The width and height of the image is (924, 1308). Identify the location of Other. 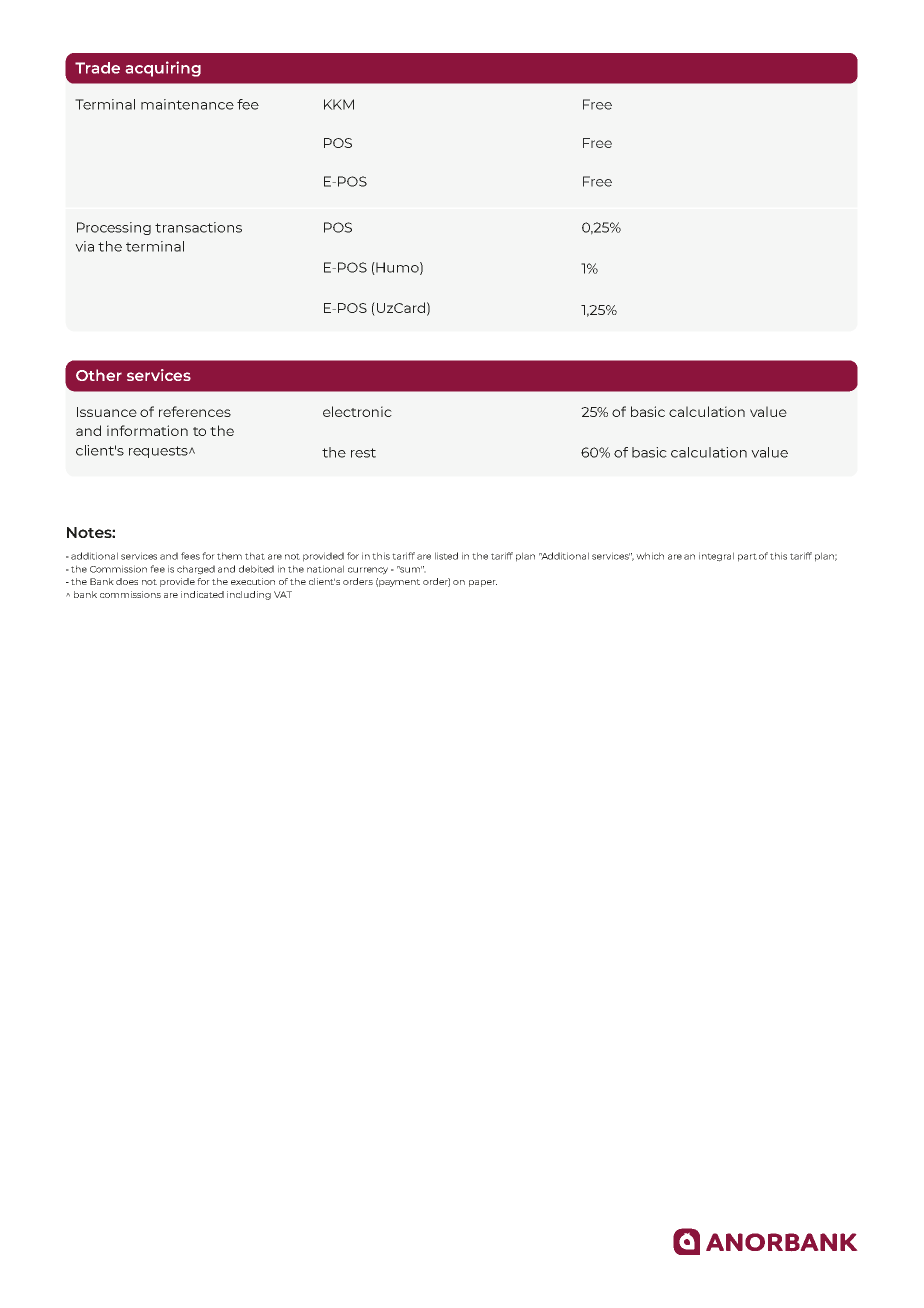
(99, 375).
